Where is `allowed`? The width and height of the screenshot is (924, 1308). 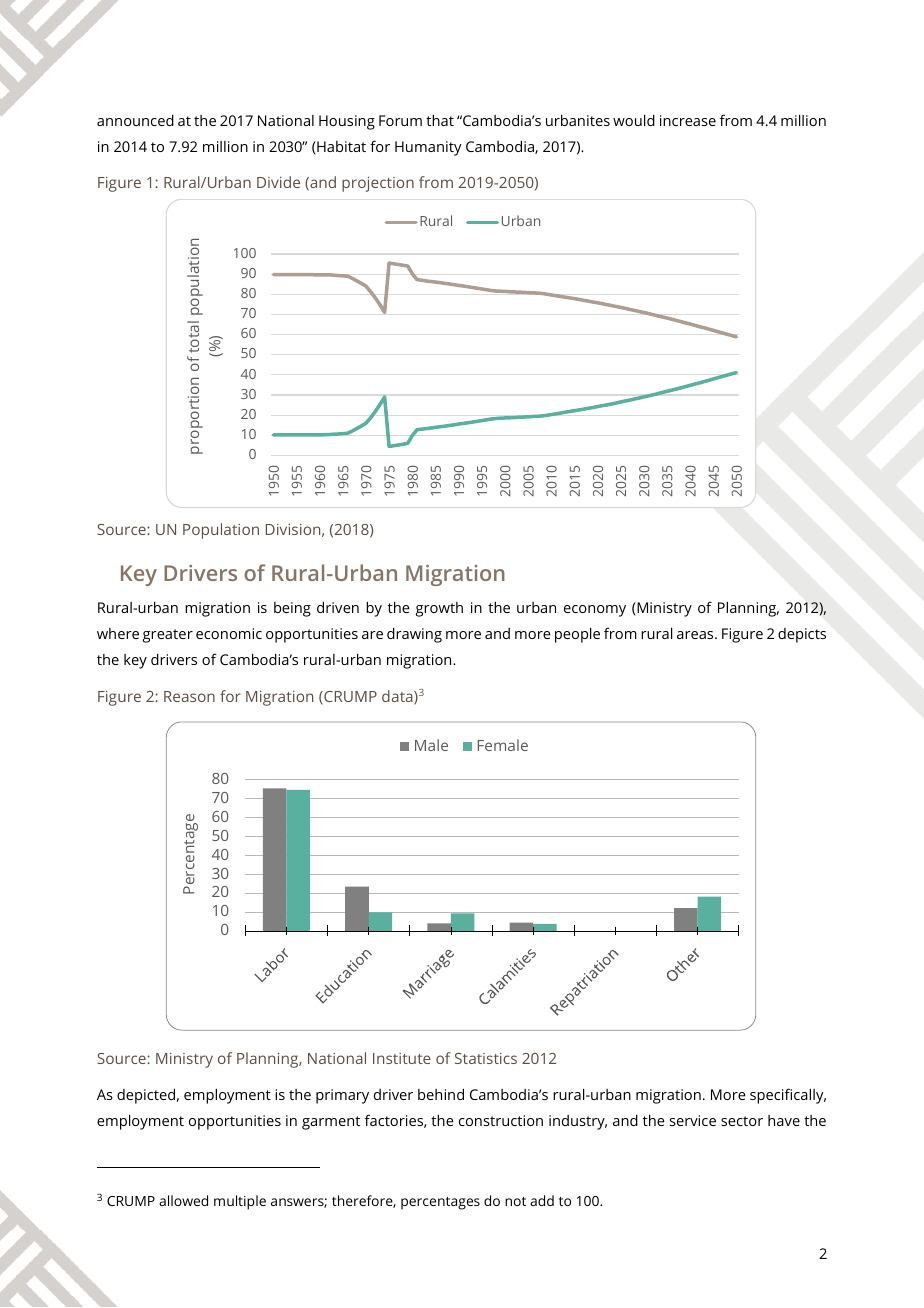
allowed is located at coordinates (183, 1200).
